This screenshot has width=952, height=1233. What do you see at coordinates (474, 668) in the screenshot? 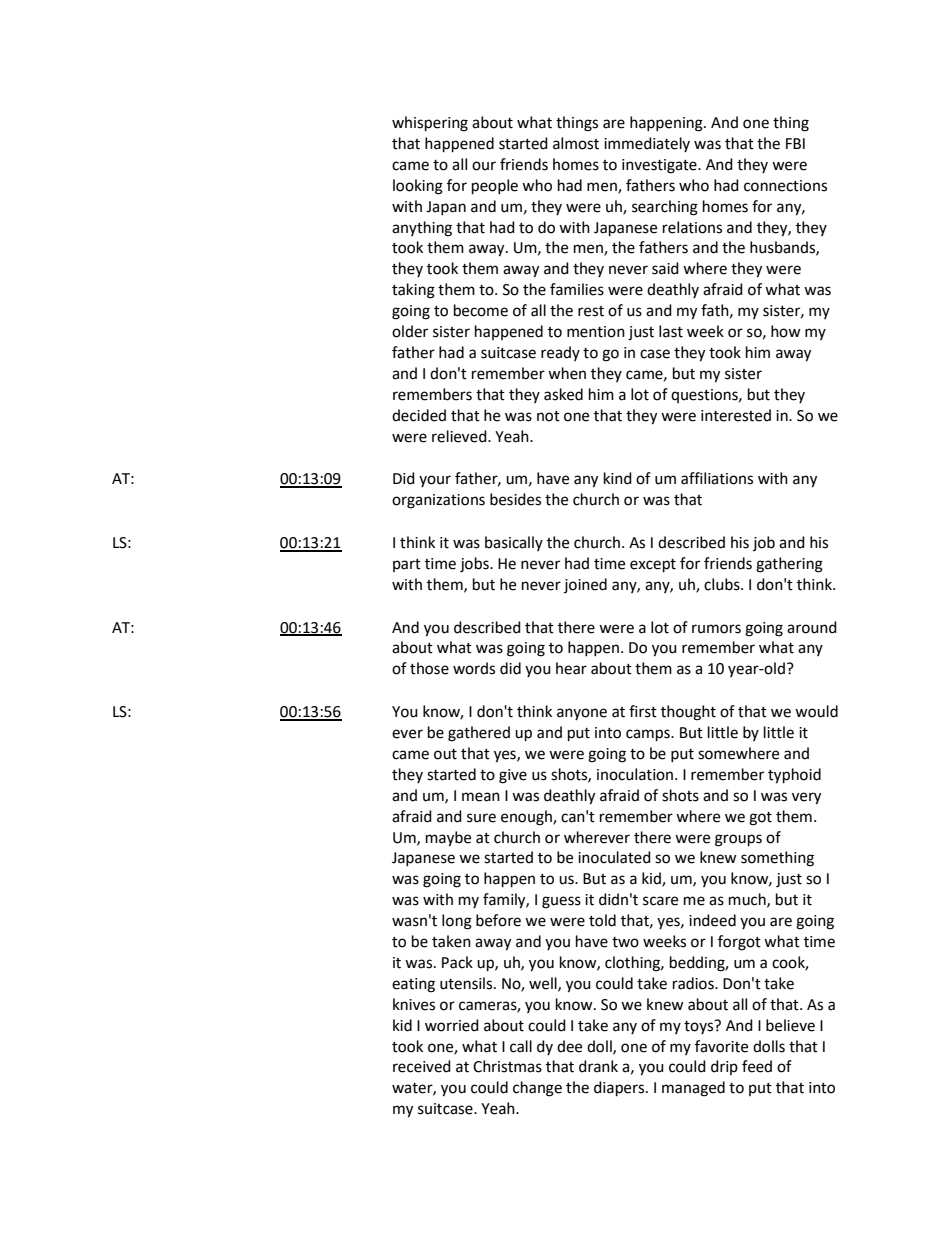
I see `words` at bounding box center [474, 668].
